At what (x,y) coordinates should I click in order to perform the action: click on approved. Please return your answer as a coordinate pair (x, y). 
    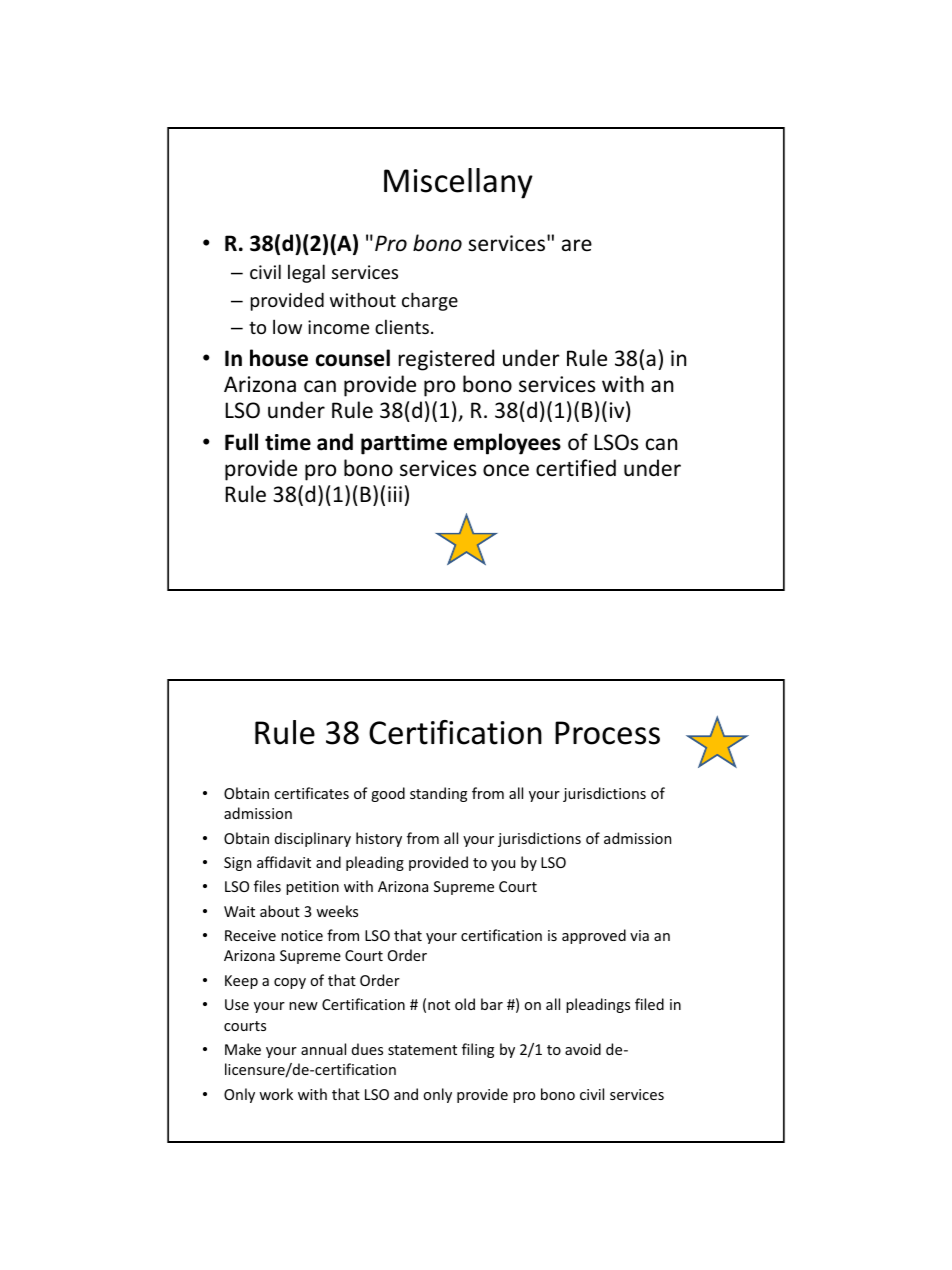
    Looking at the image, I should click on (594, 936).
